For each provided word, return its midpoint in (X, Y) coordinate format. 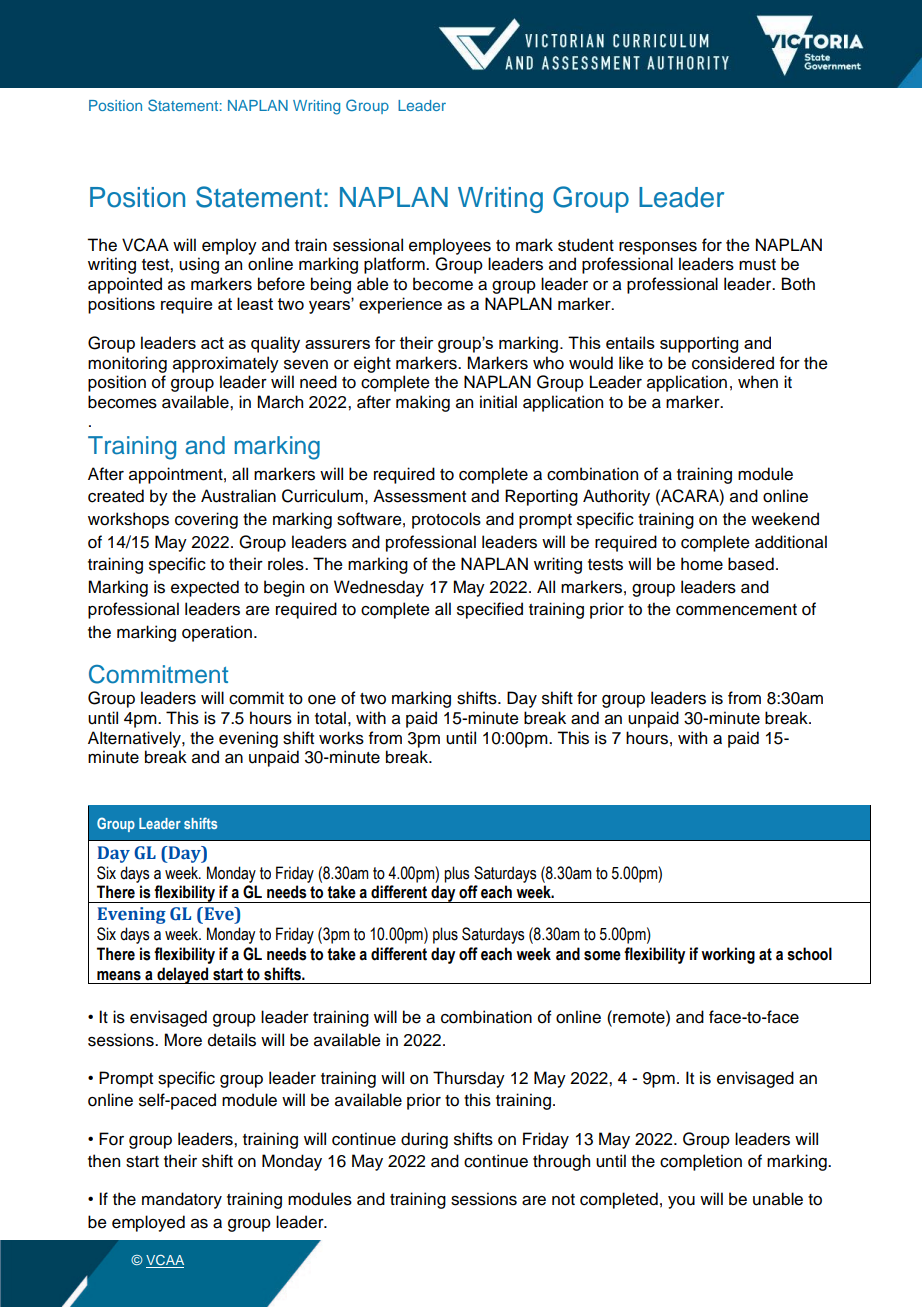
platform (395, 265)
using (199, 265)
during (424, 1140)
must (757, 265)
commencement (736, 610)
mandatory (182, 1200)
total (330, 718)
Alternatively (135, 739)
